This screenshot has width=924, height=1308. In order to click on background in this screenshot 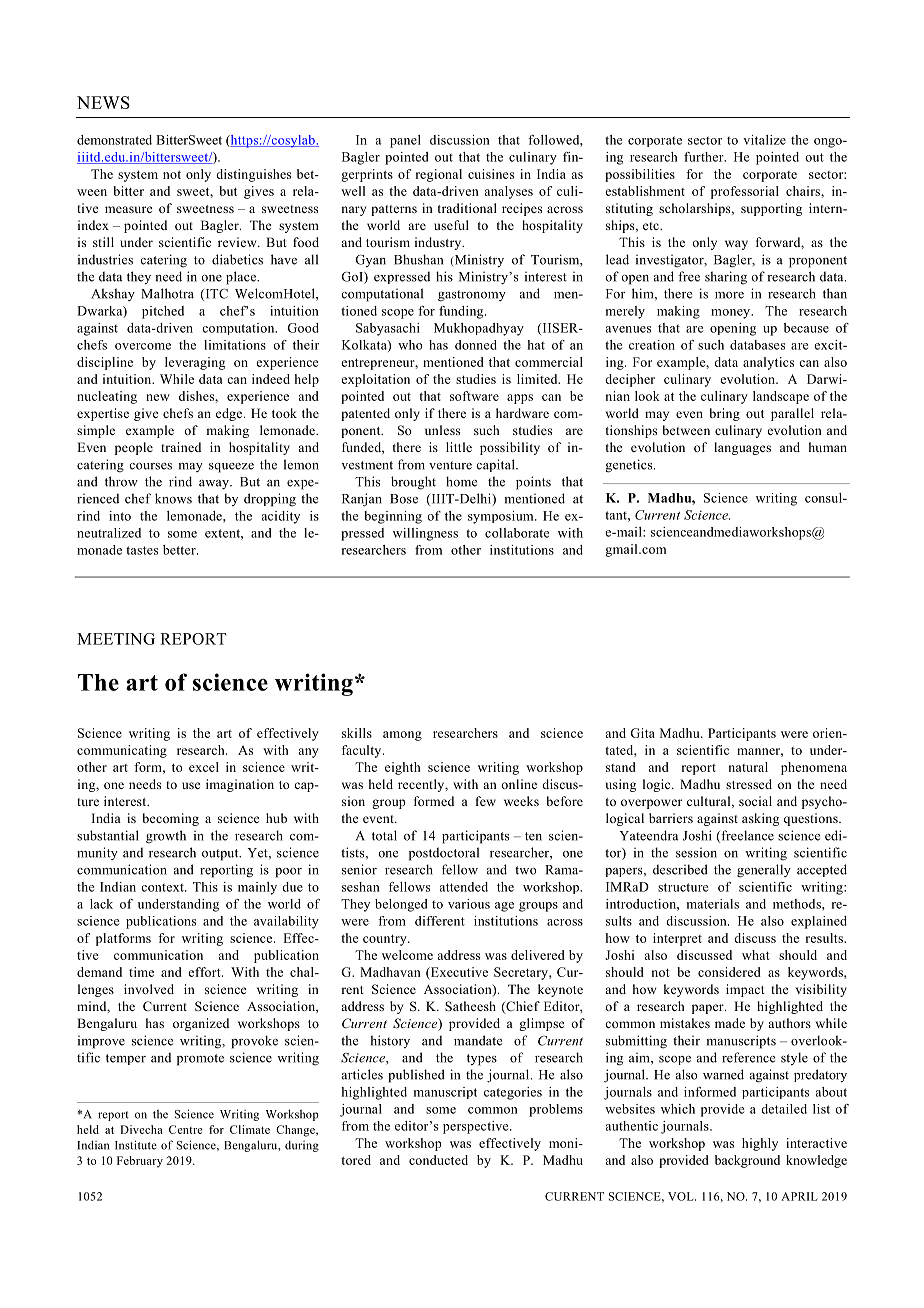, I will do `click(747, 1161)`.
